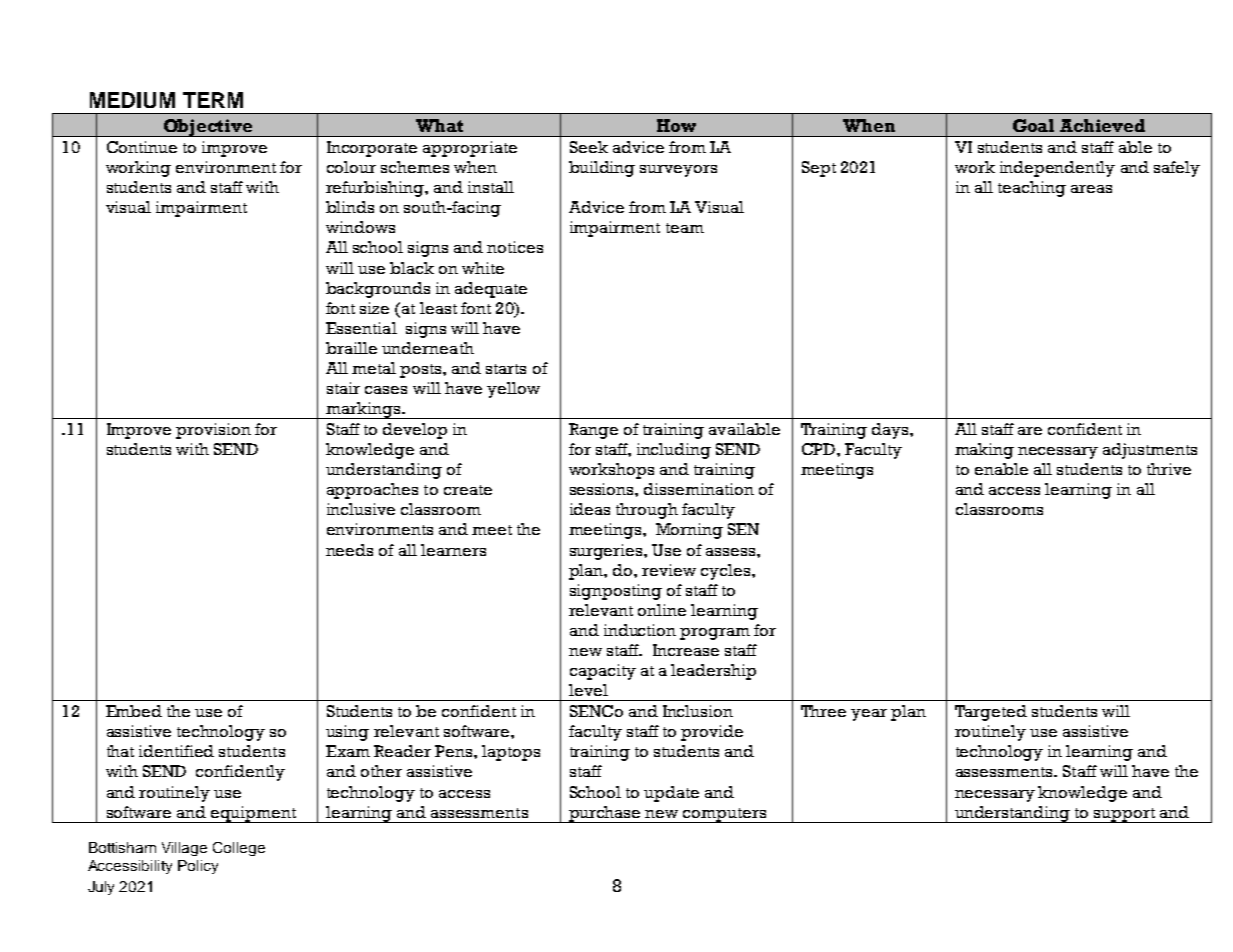 This screenshot has height=952, width=1233. Describe the element at coordinates (198, 867) in the screenshot. I see `Policy` at that location.
